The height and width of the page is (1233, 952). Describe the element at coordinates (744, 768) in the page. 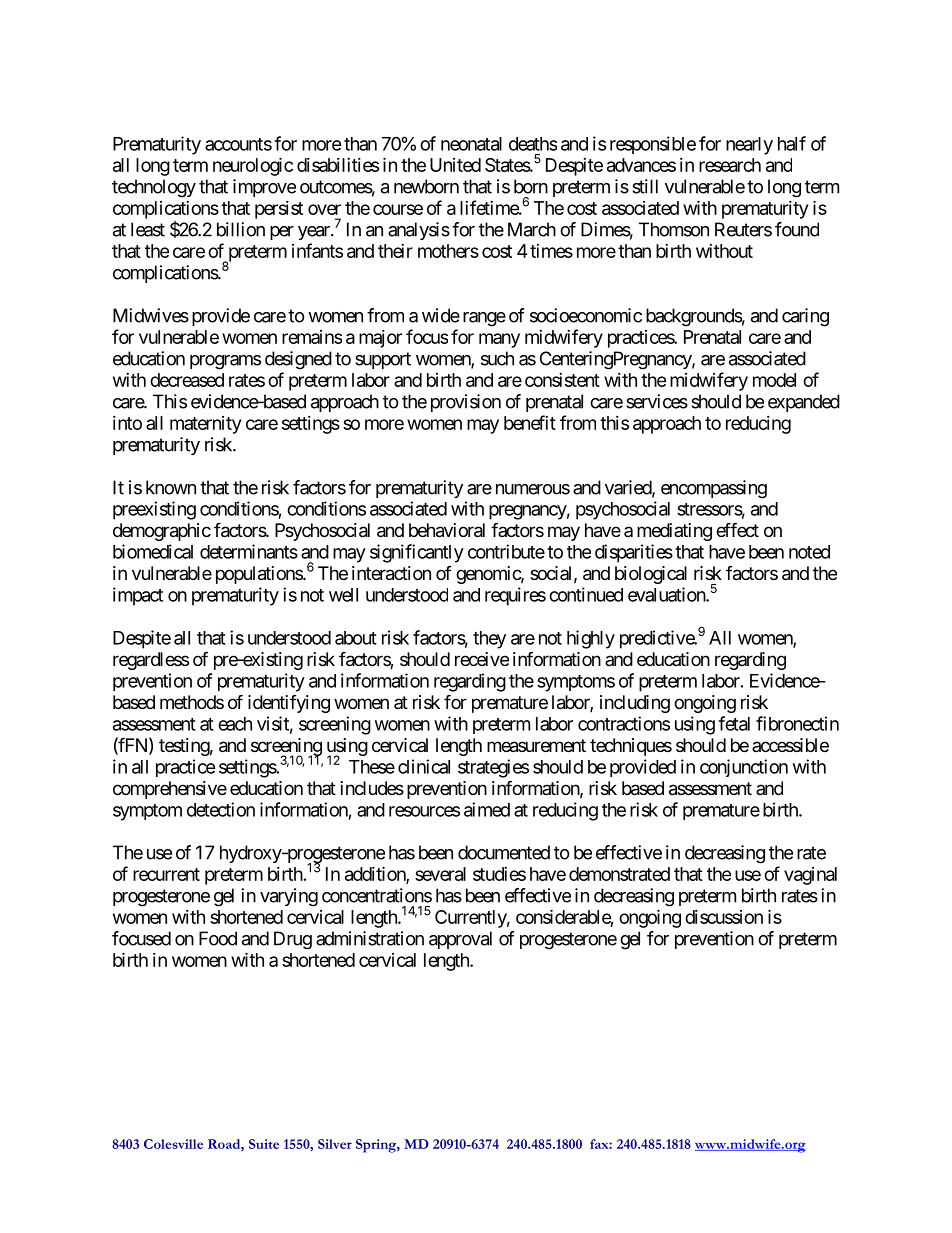

I see `conjunction` at that location.
